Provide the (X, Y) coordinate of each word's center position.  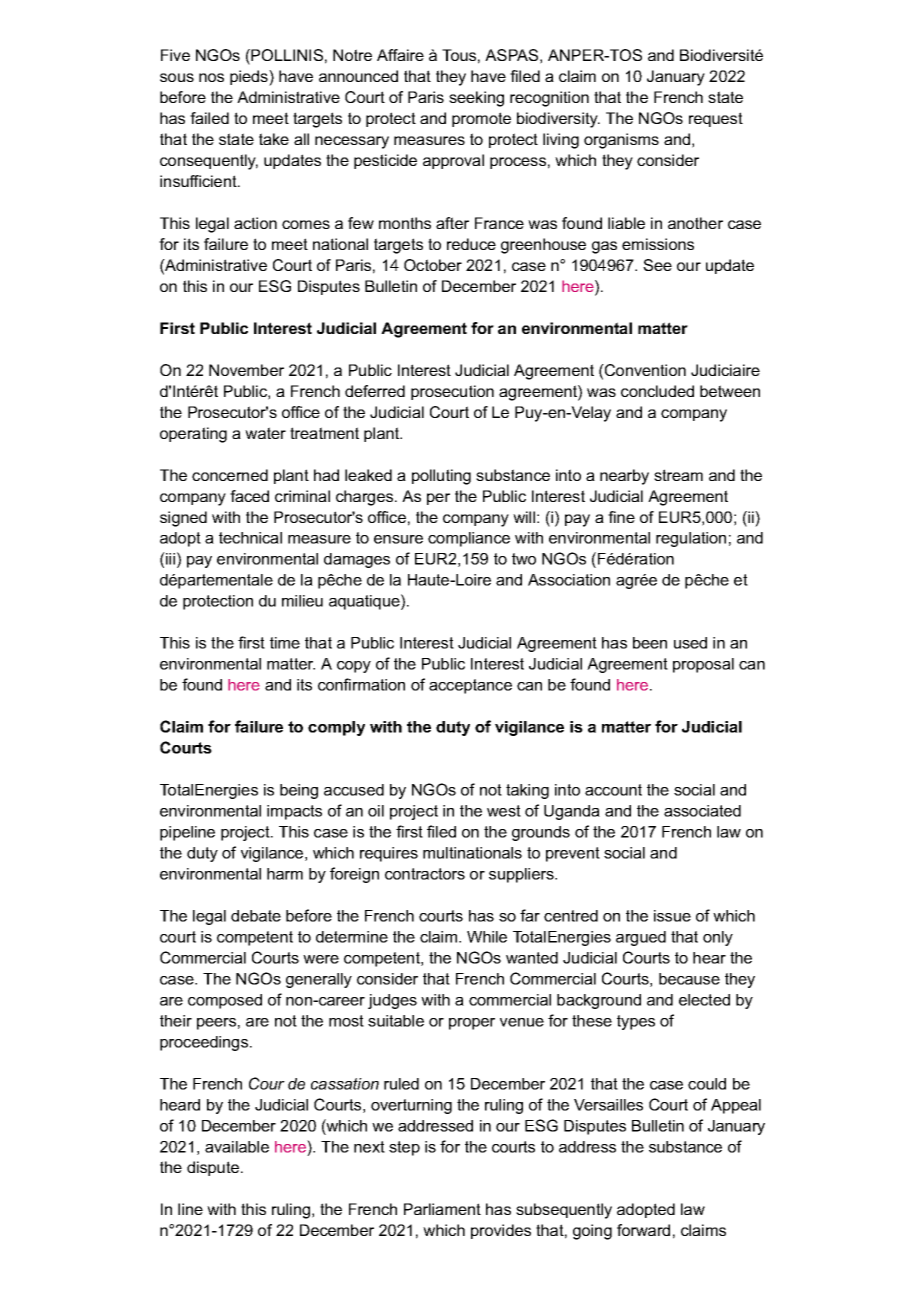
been (650, 643)
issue (672, 916)
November (246, 370)
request (716, 119)
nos (211, 77)
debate (256, 916)
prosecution (452, 392)
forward (643, 1230)
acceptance (470, 686)
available (237, 1147)
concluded (657, 391)
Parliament (442, 1209)
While (487, 937)
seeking (476, 99)
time (285, 643)
